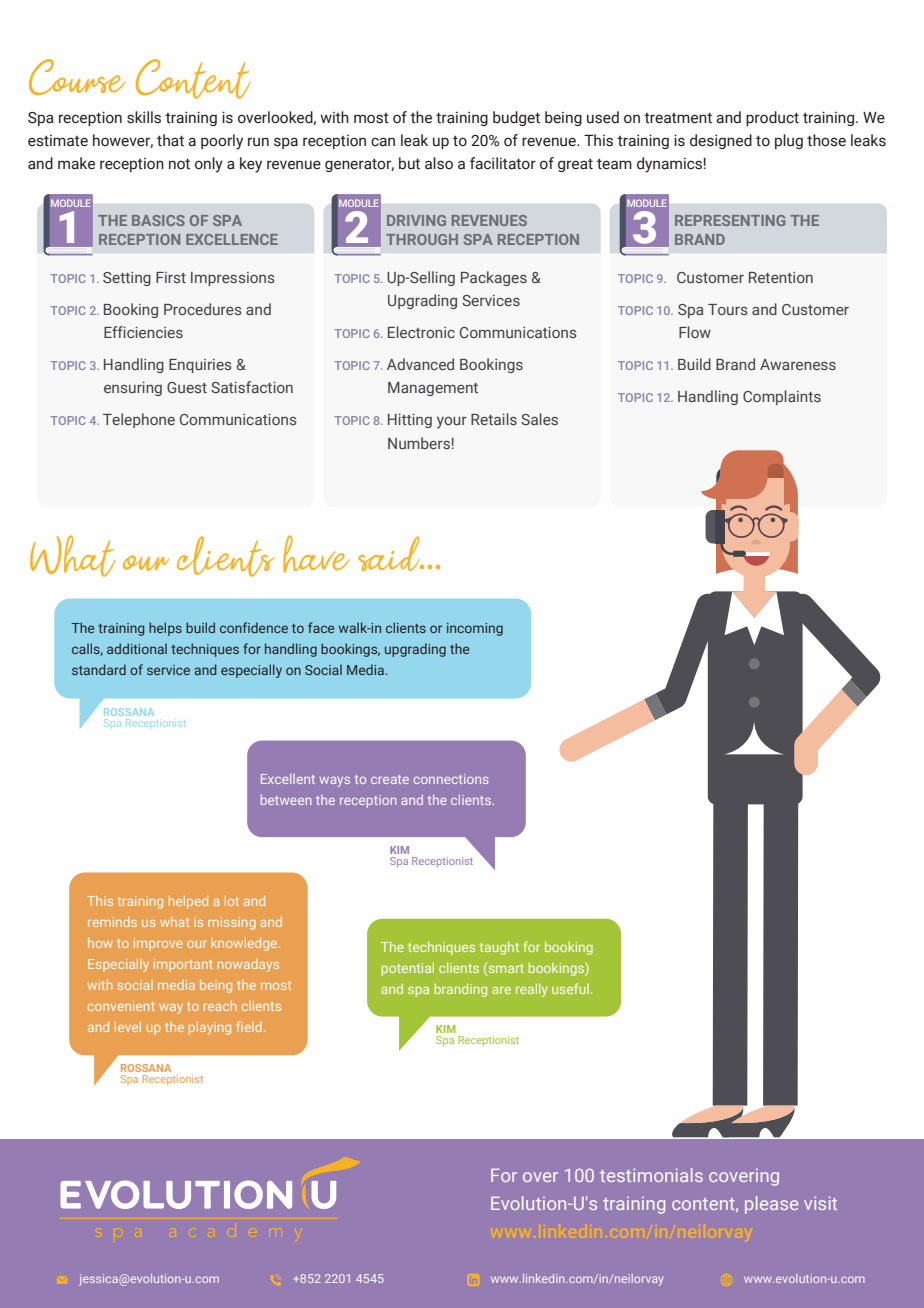  What do you see at coordinates (772, 118) in the document?
I see `product` at bounding box center [772, 118].
